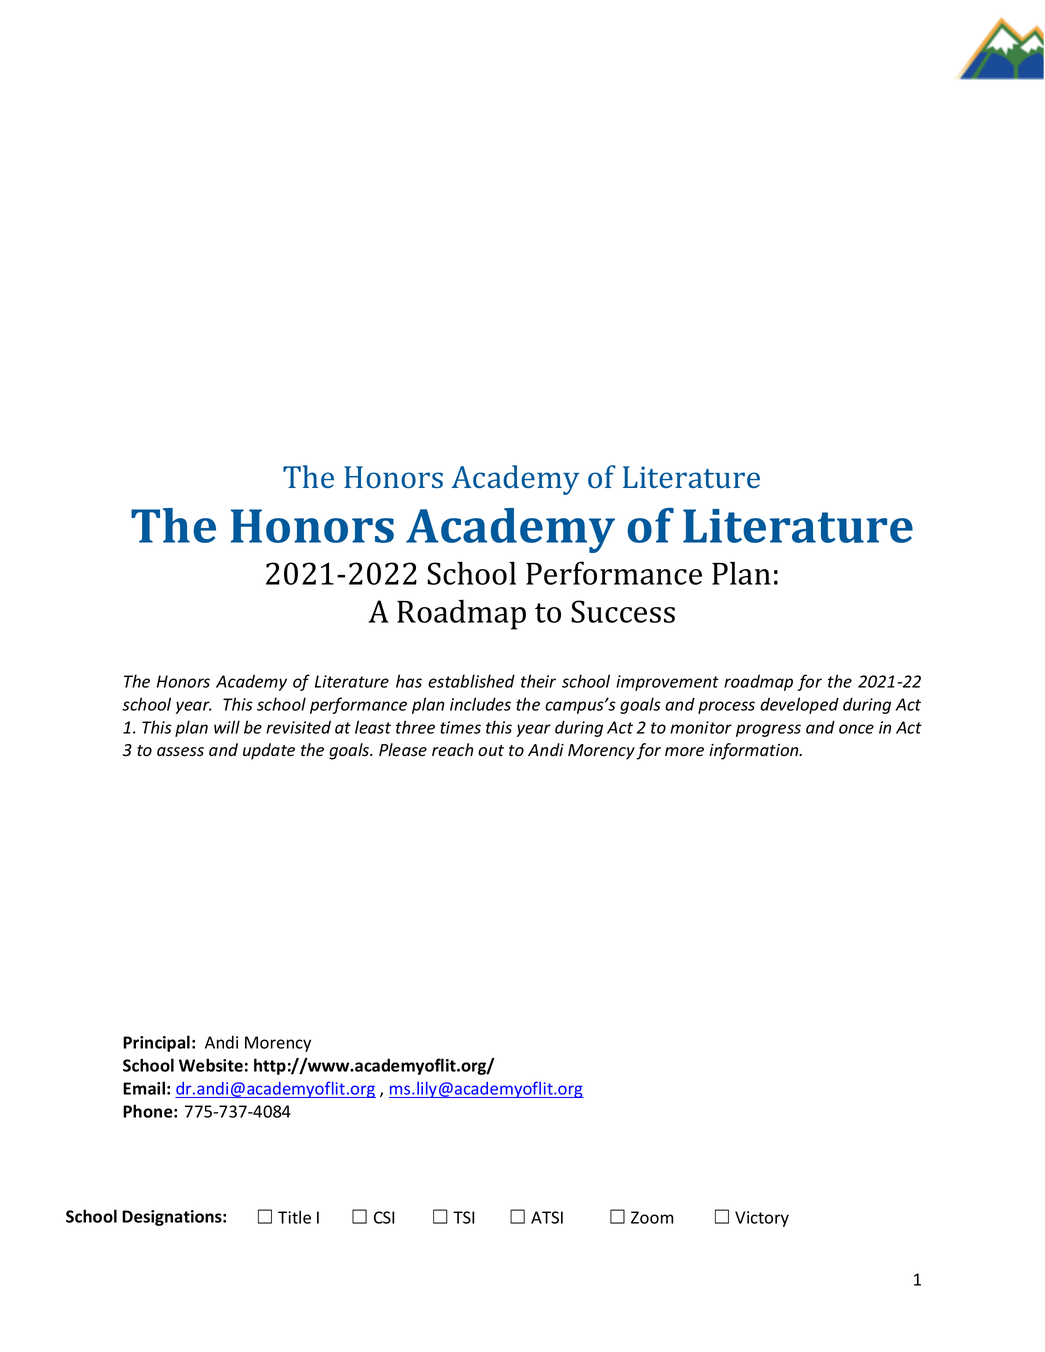 The width and height of the page is (1045, 1352). What do you see at coordinates (762, 1219) in the page?
I see `Victory` at bounding box center [762, 1219].
